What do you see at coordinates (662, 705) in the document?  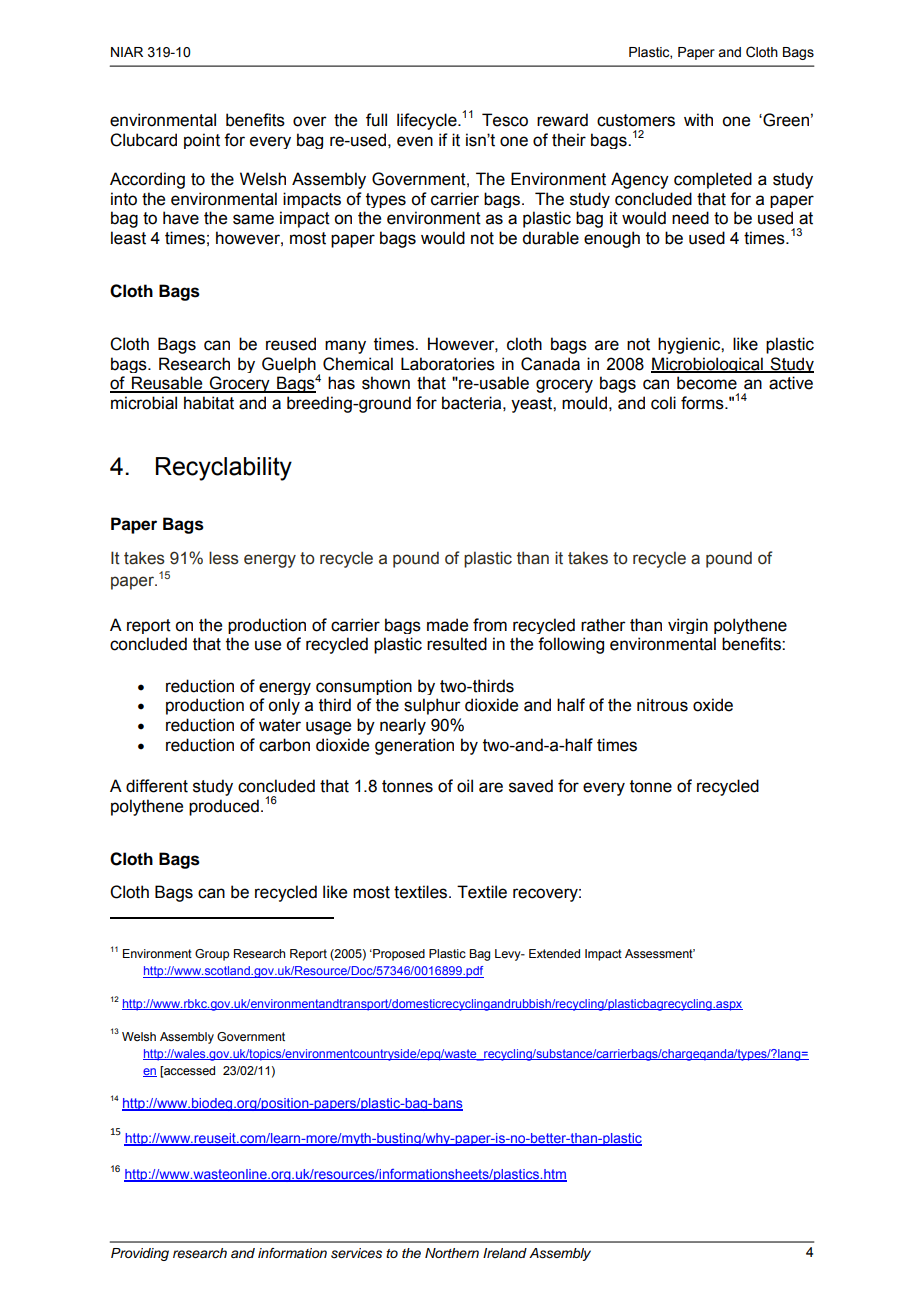 I see `nitrous` at bounding box center [662, 705].
